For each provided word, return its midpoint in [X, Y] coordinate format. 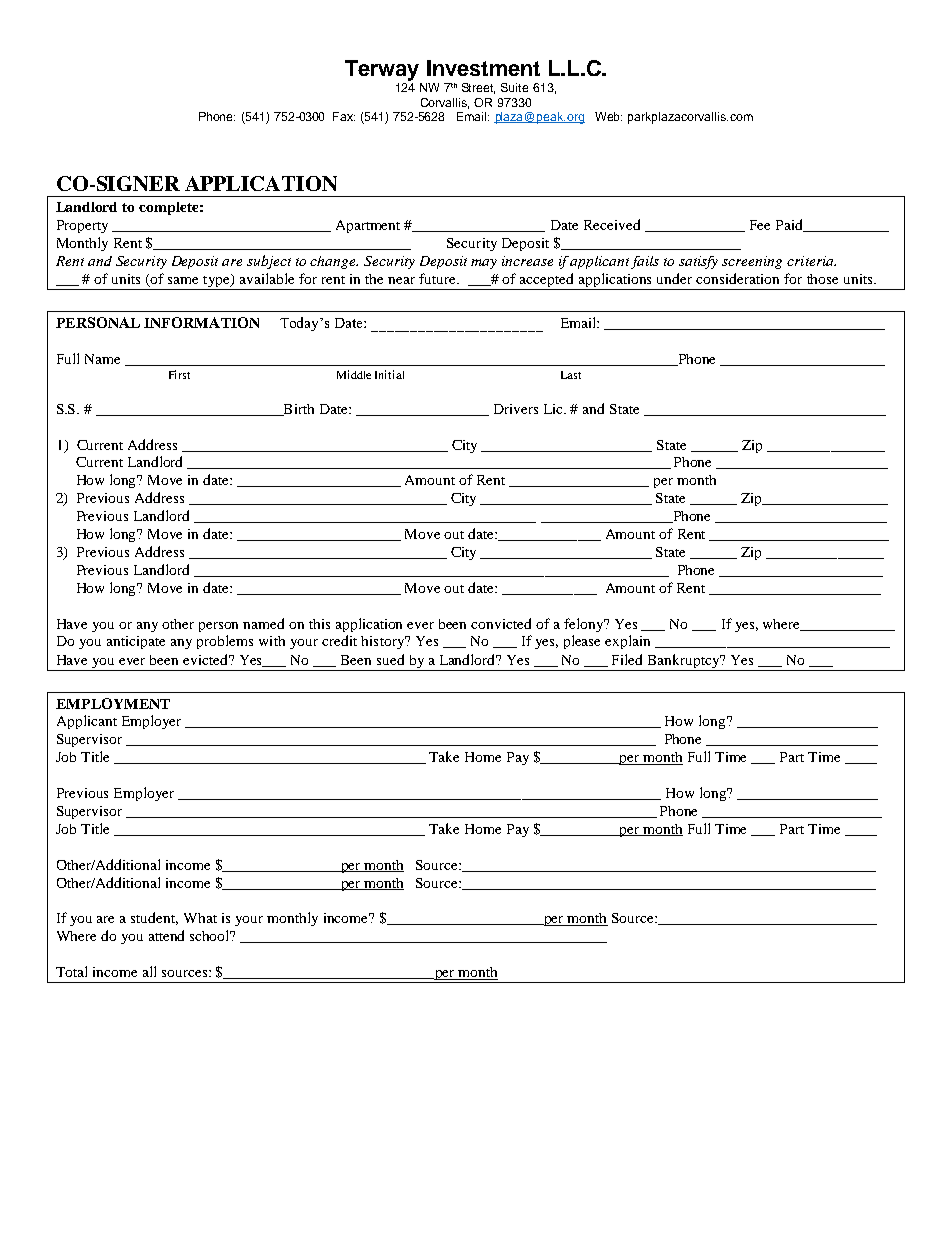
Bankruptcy [685, 661]
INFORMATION [201, 322]
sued [390, 659]
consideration [737, 278]
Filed [627, 659]
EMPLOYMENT [113, 703]
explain [627, 642]
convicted [501, 623]
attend [166, 935]
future [438, 278]
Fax [344, 116]
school [211, 935]
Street [478, 88]
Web [608, 116]
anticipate [136, 642]
